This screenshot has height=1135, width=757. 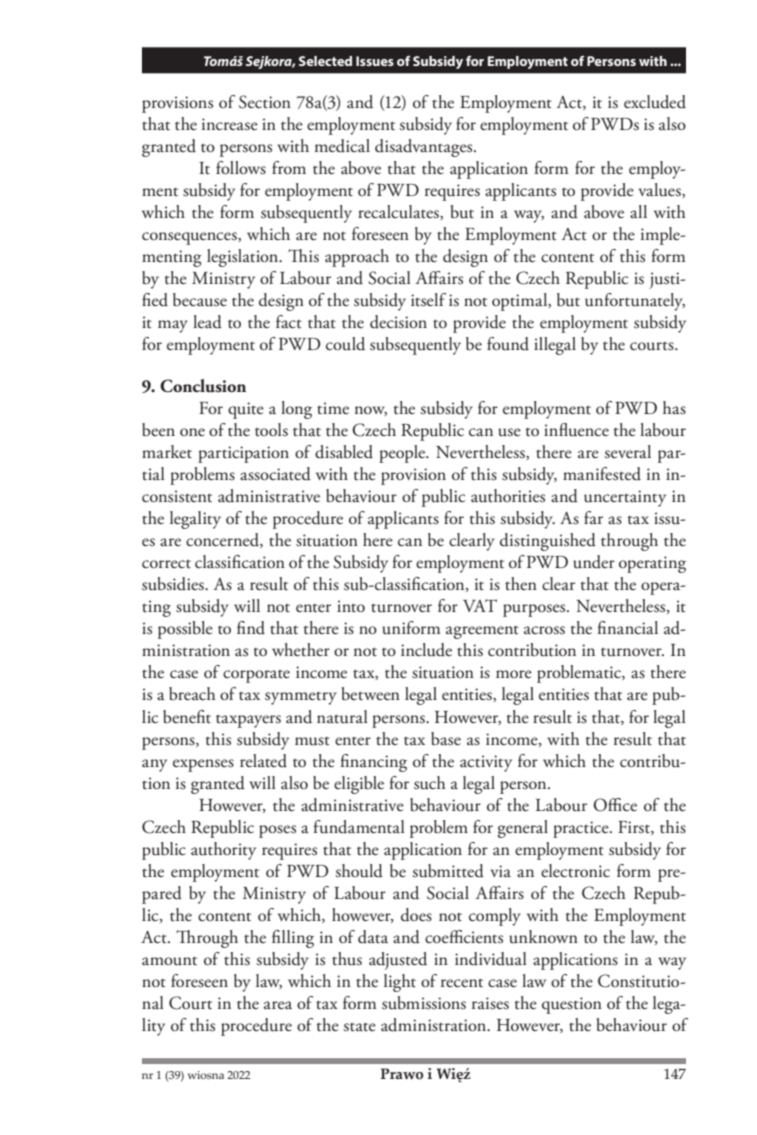 What do you see at coordinates (223, 851) in the screenshot?
I see `authority` at bounding box center [223, 851].
